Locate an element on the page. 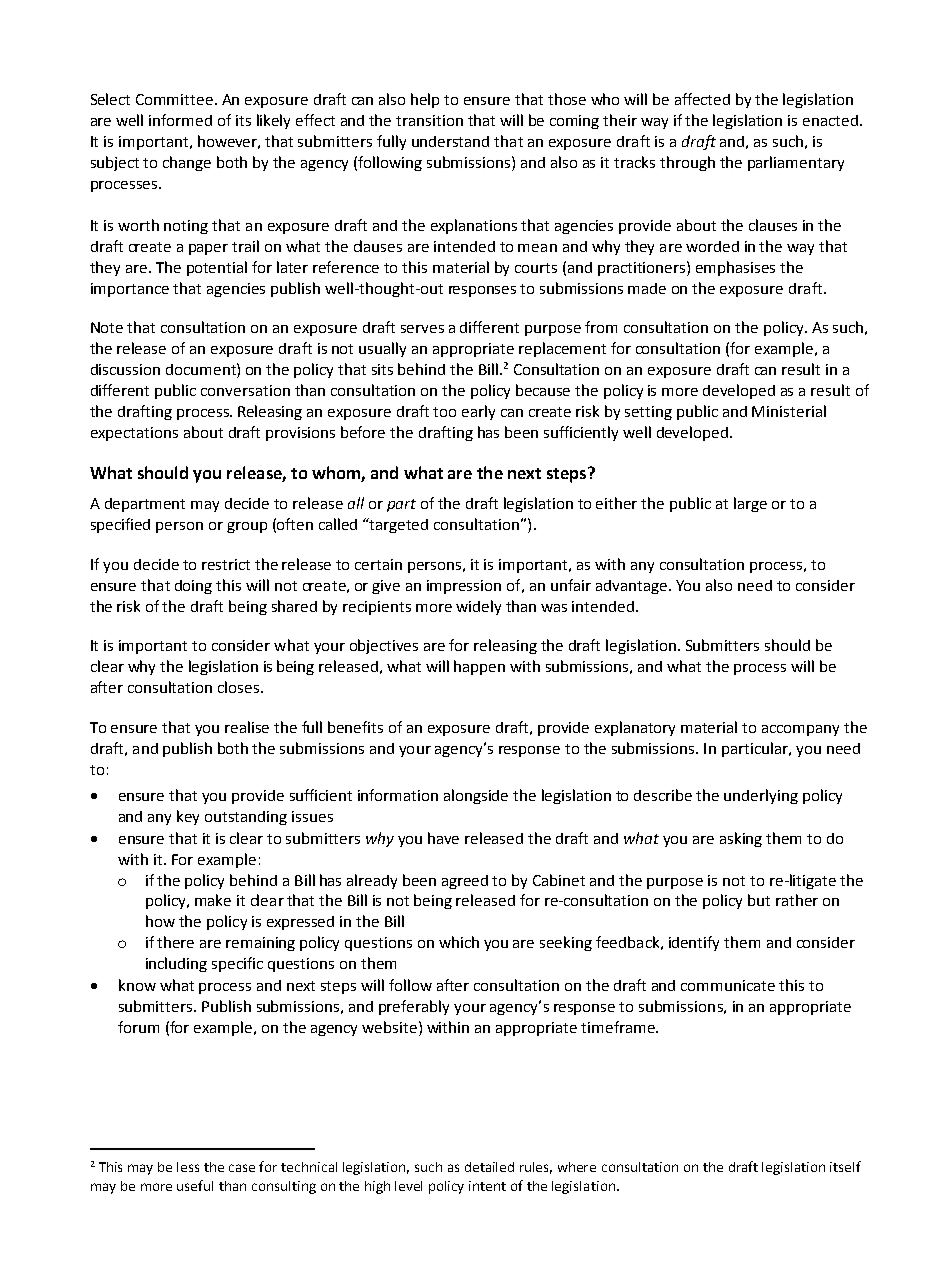 Image resolution: width=952 pixels, height=1272 pixels. less is located at coordinates (188, 1167).
